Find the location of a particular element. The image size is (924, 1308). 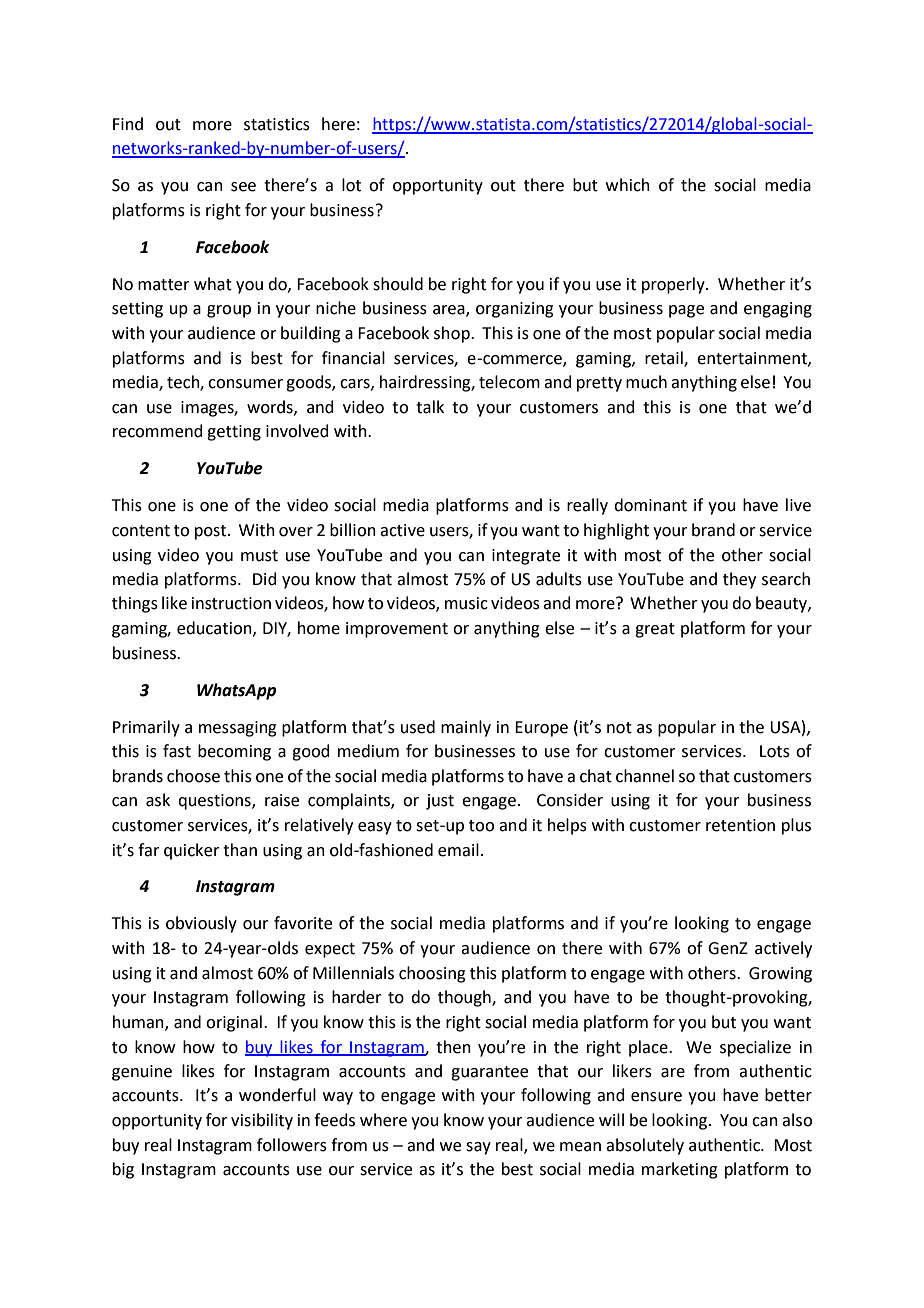

say is located at coordinates (478, 1148).
